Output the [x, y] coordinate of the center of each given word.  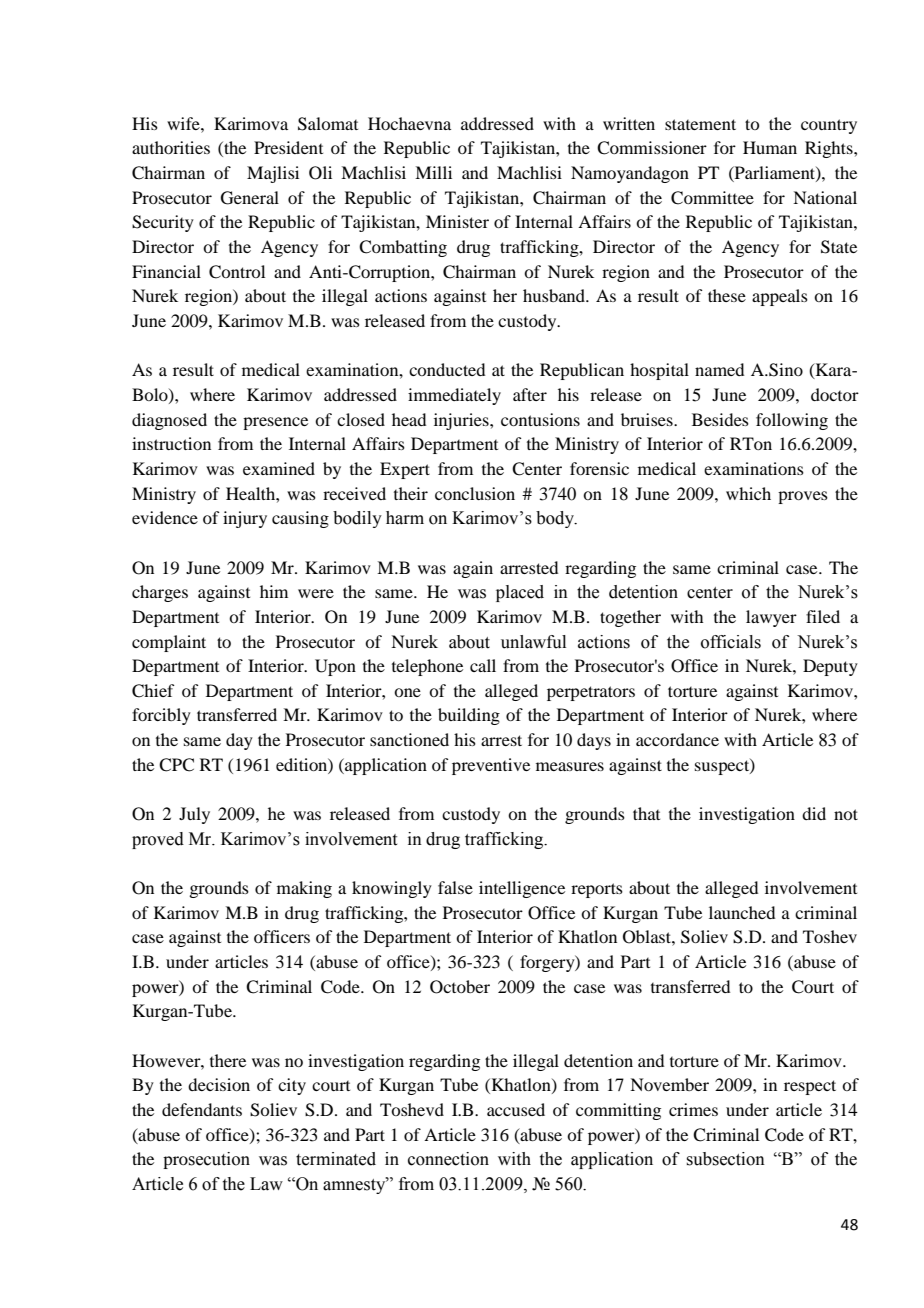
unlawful [533, 642]
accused [516, 1109]
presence [275, 423]
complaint [169, 643]
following [792, 421]
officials [731, 642]
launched [742, 912]
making [304, 889]
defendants [202, 1109]
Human [770, 147]
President [288, 147]
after [530, 394]
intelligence [522, 889]
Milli [433, 172]
